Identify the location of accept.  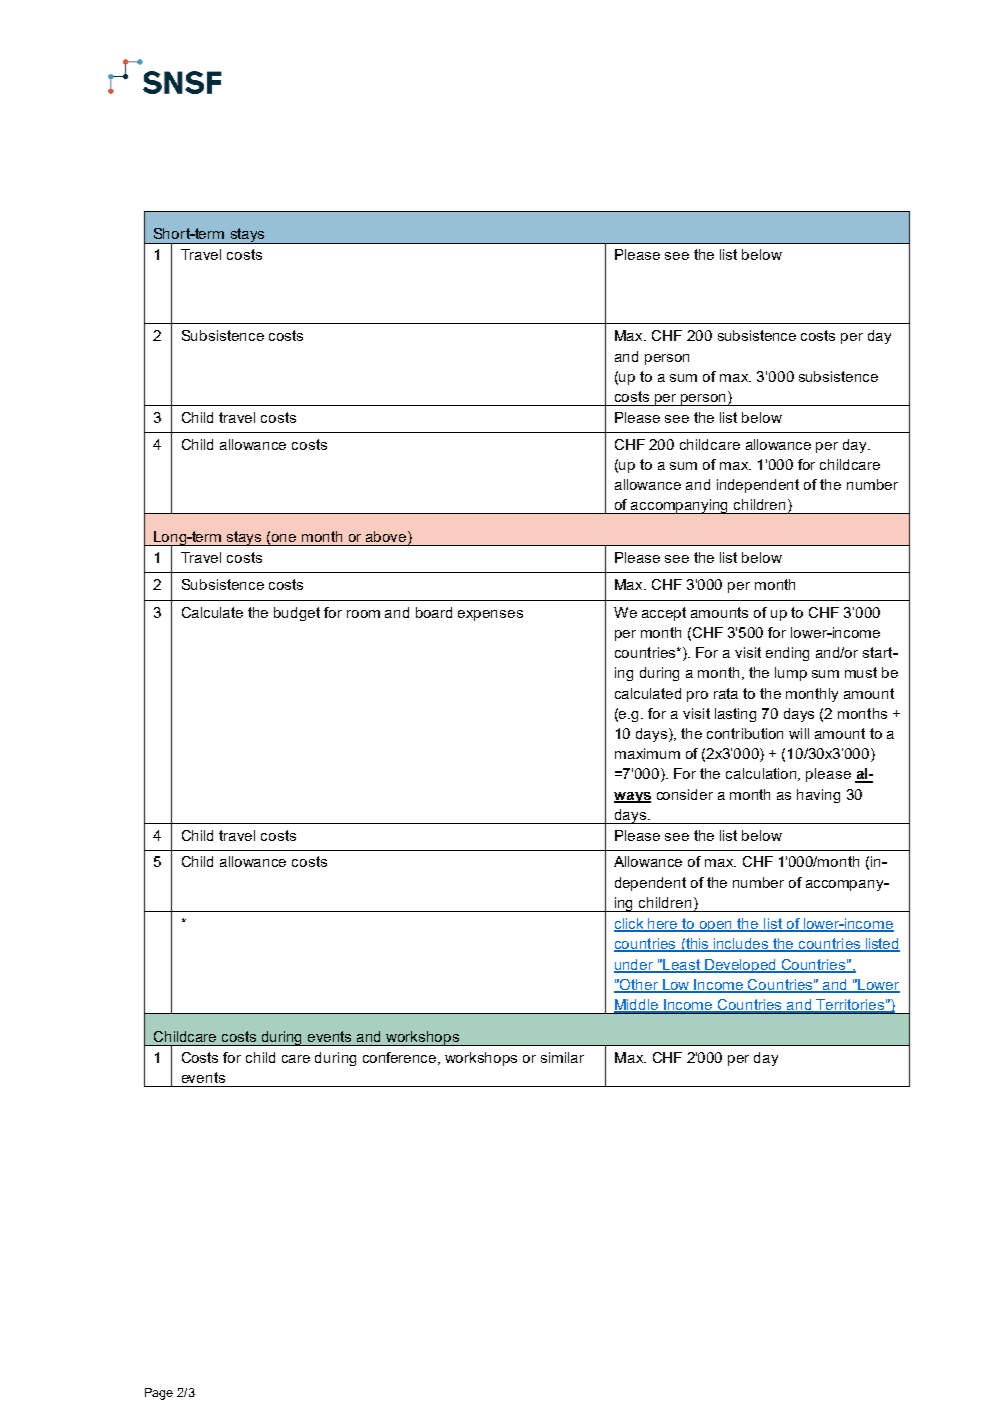
(664, 614).
